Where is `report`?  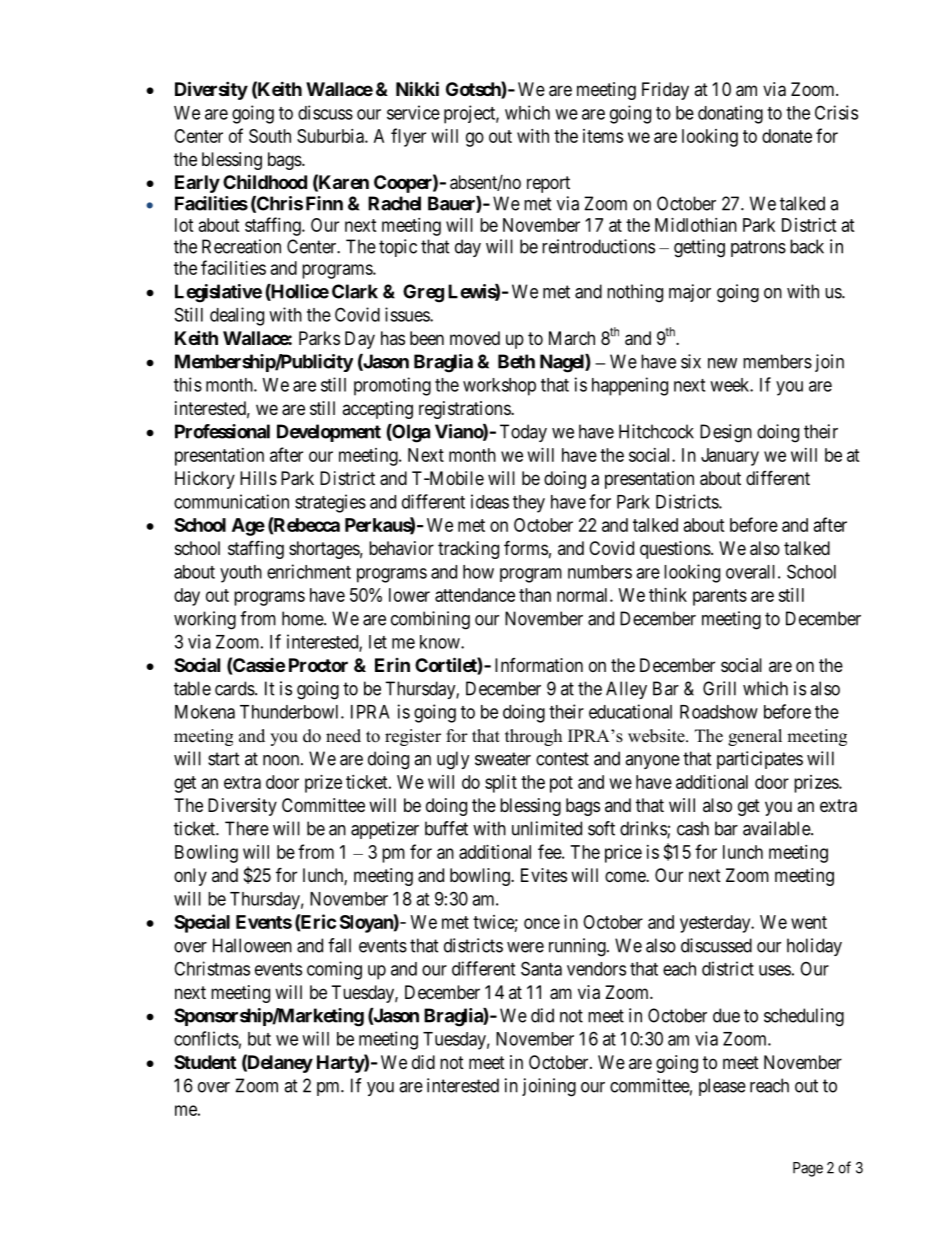
report is located at coordinates (548, 184).
